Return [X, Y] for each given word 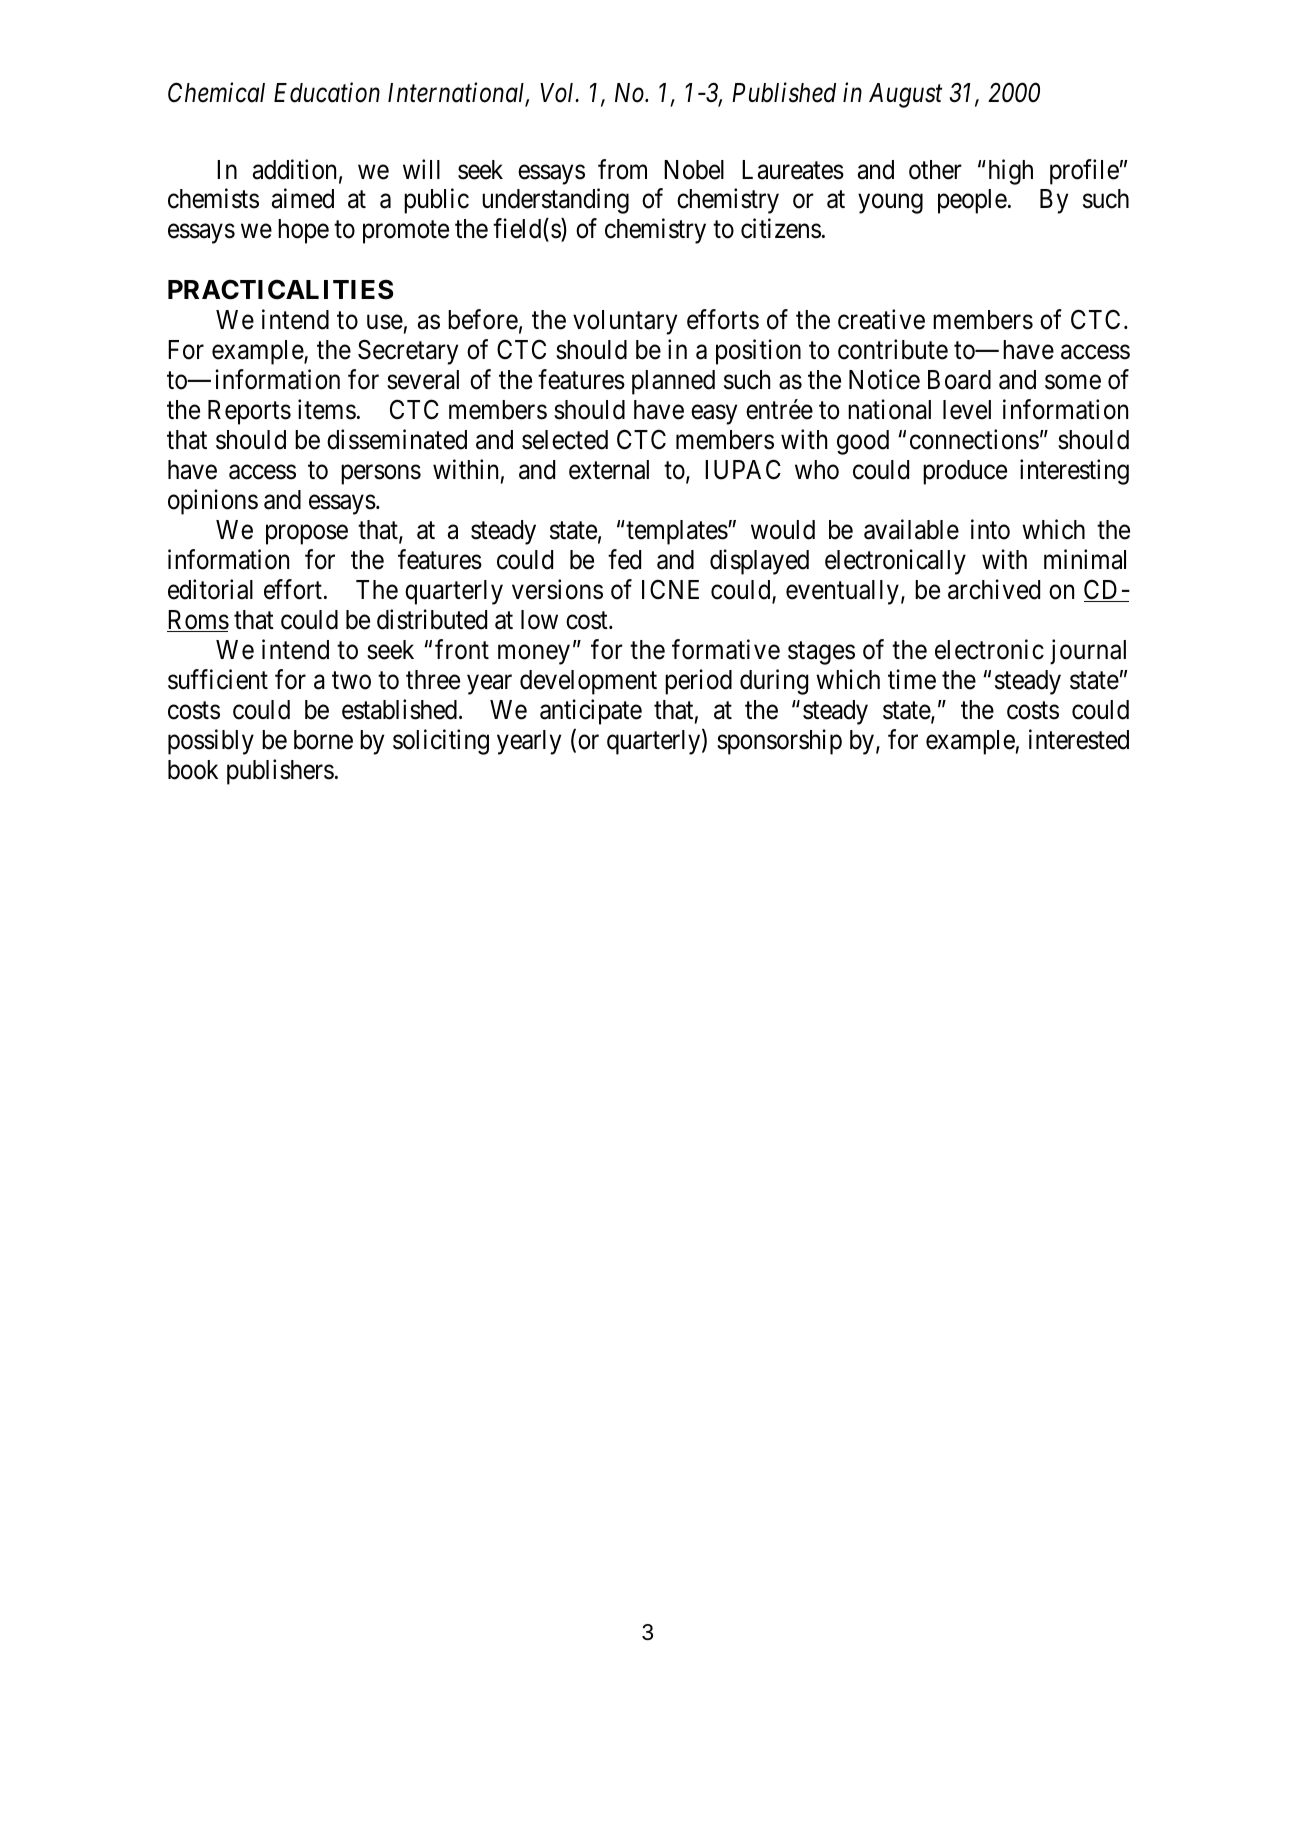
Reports [249, 412]
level [967, 410]
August [905, 95]
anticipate [591, 712]
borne [323, 740]
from [622, 169]
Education [327, 93]
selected [565, 440]
